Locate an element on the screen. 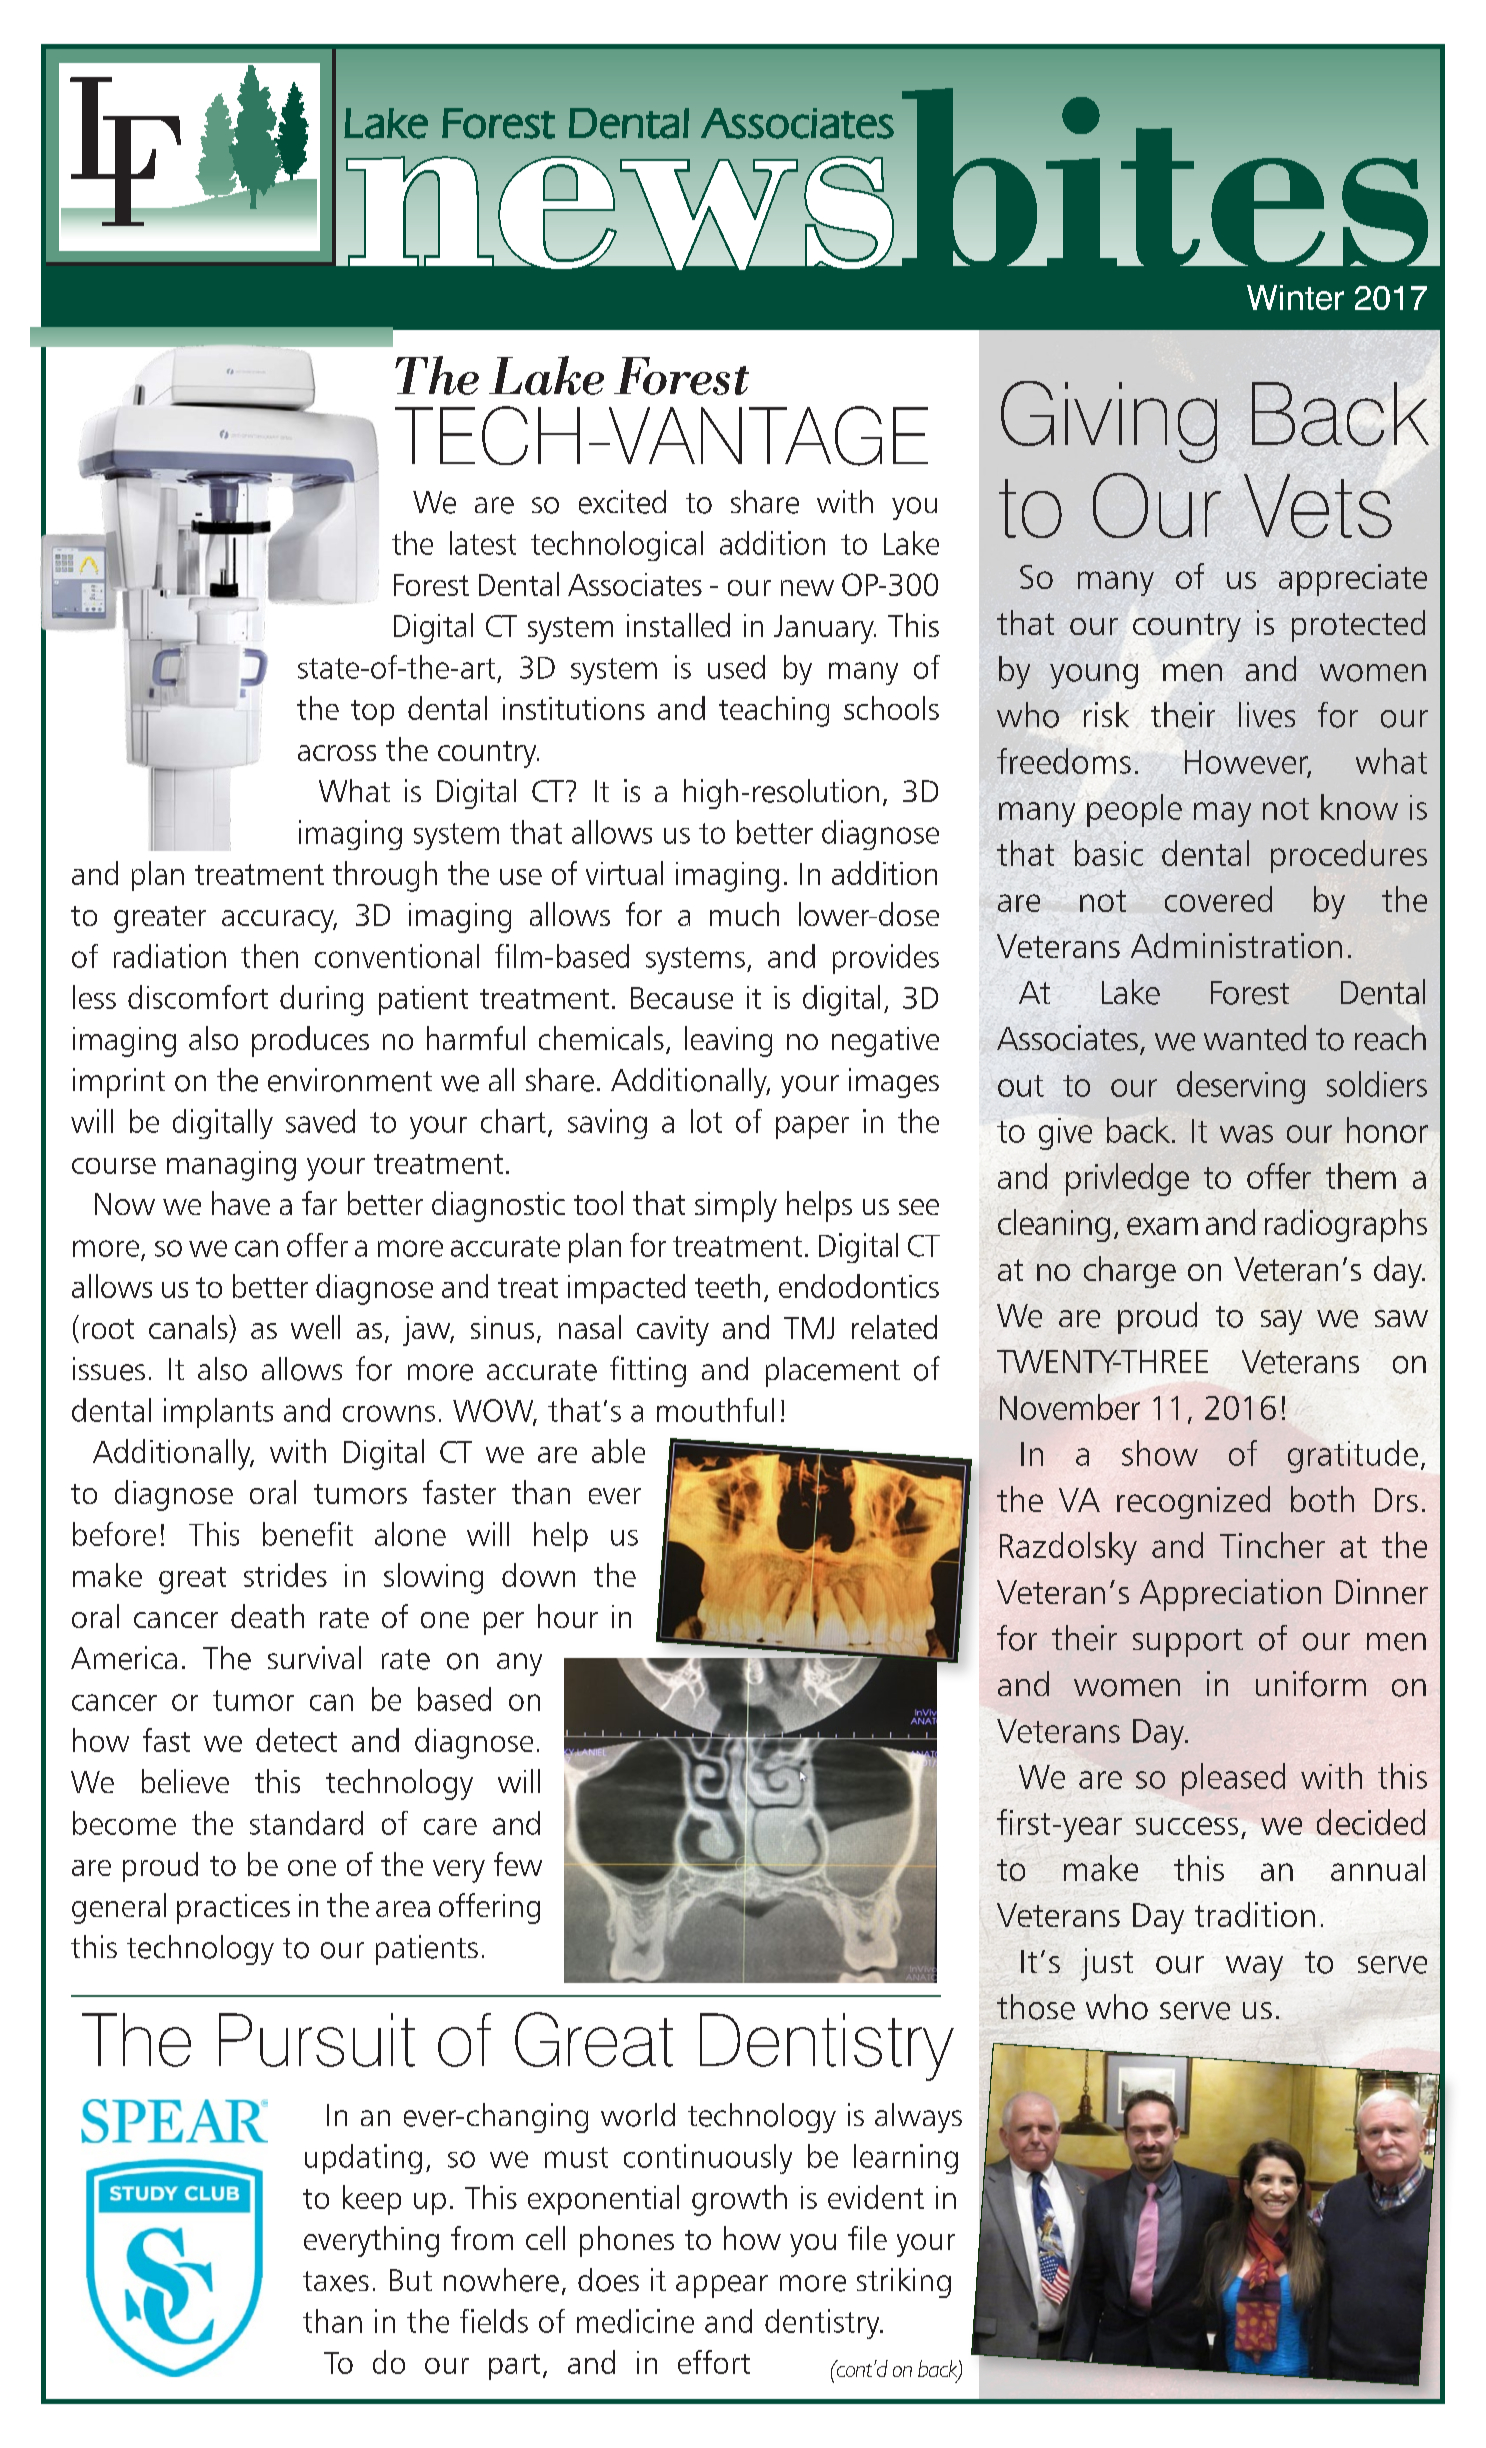 The width and height of the screenshot is (1486, 2448). Winter is located at coordinates (1295, 297).
